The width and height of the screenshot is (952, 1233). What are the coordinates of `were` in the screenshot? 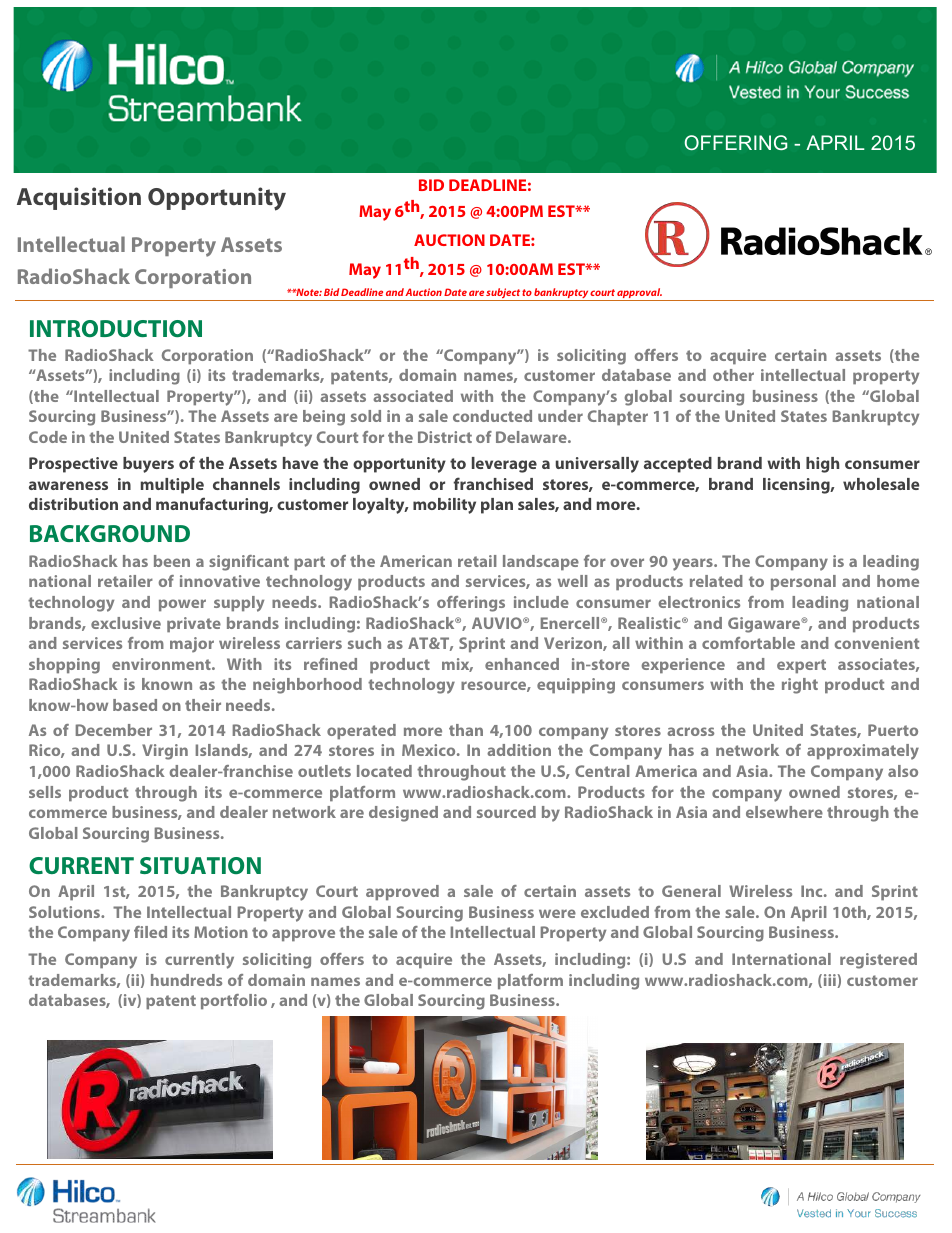 It's located at (557, 913).
